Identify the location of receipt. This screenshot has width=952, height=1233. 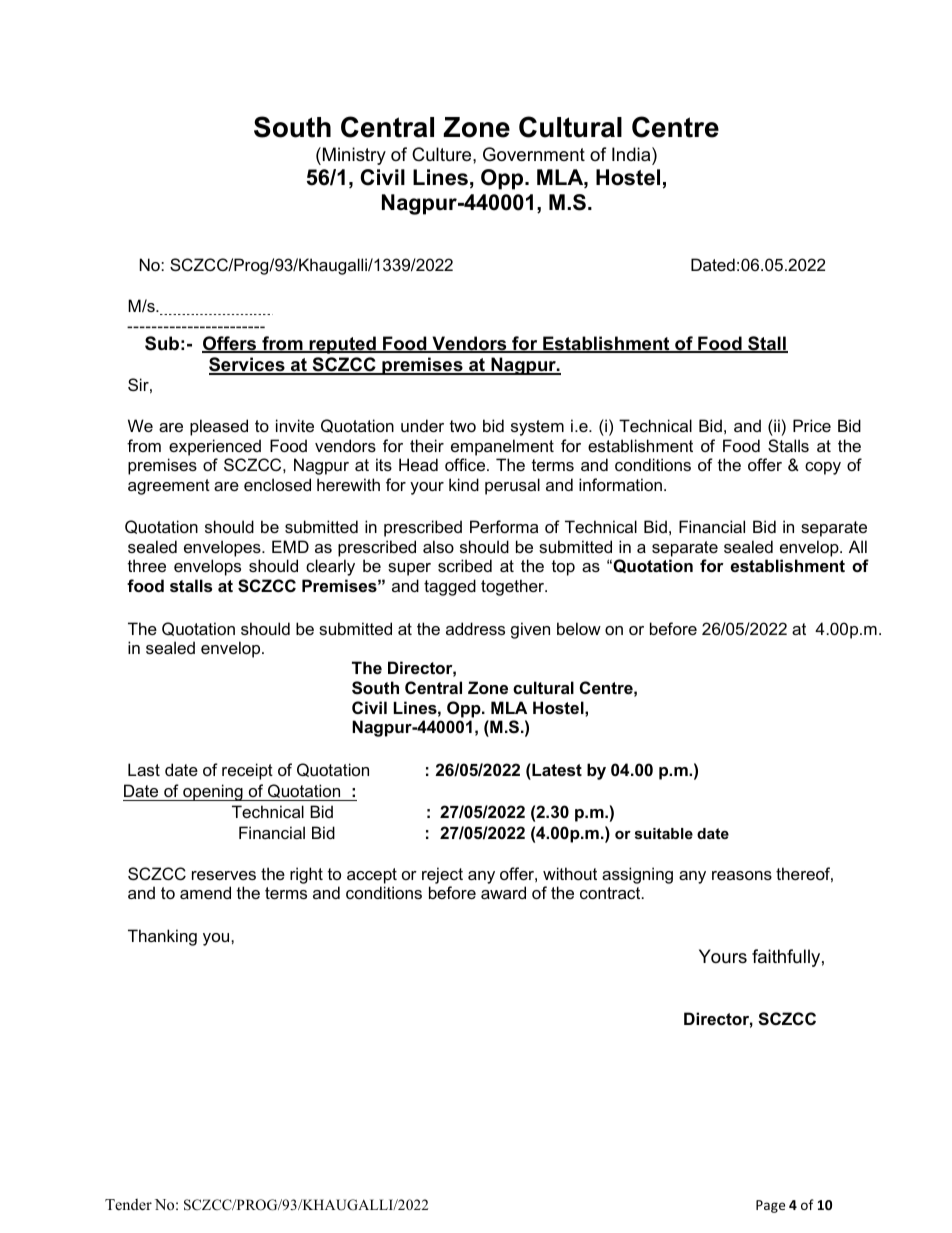
(247, 771).
